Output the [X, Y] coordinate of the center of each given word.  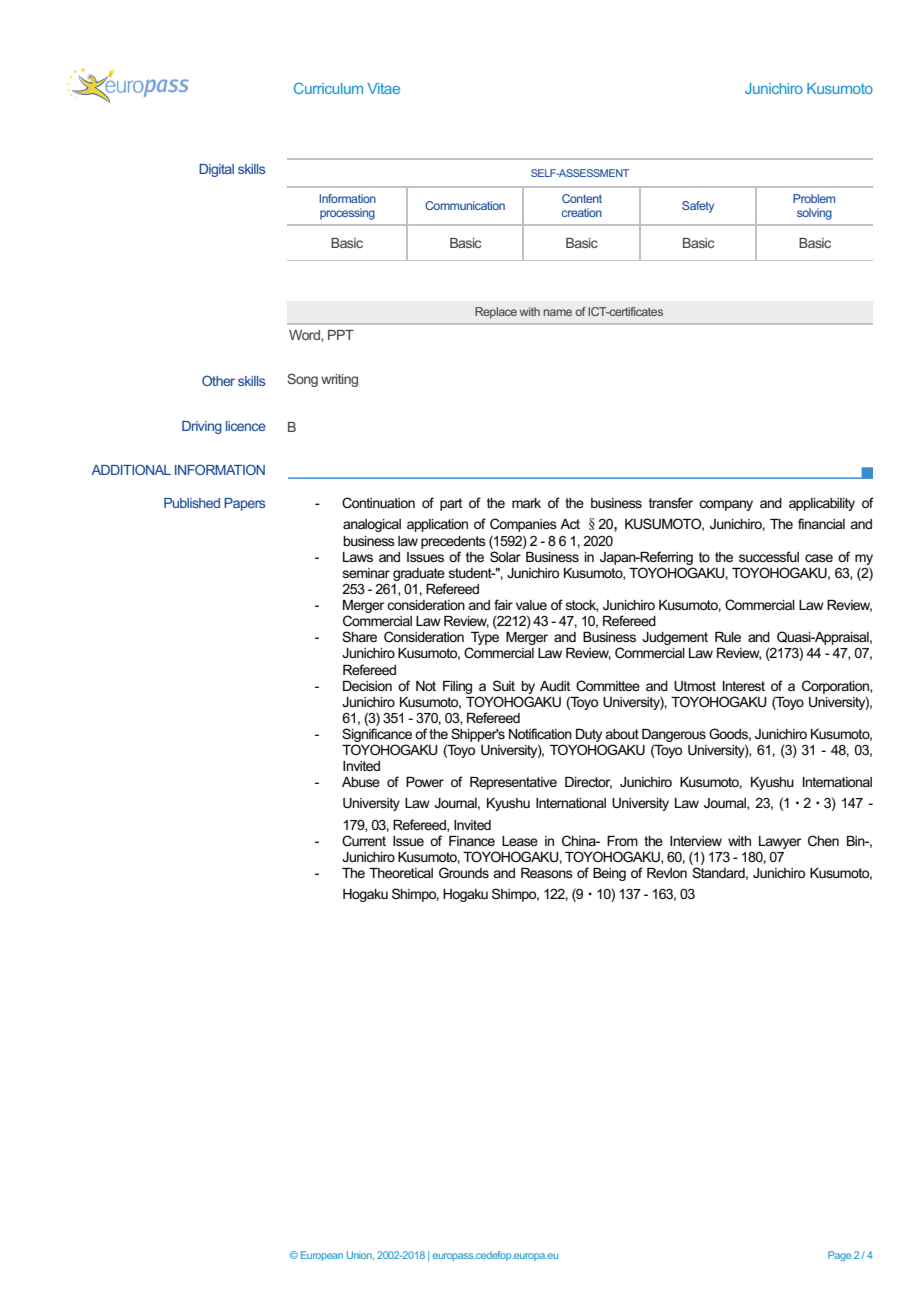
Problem [814, 198]
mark [526, 503]
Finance [472, 841]
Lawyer [780, 842]
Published [192, 503]
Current [364, 840]
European [322, 1256]
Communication [465, 205]
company [726, 505]
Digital [216, 170]
